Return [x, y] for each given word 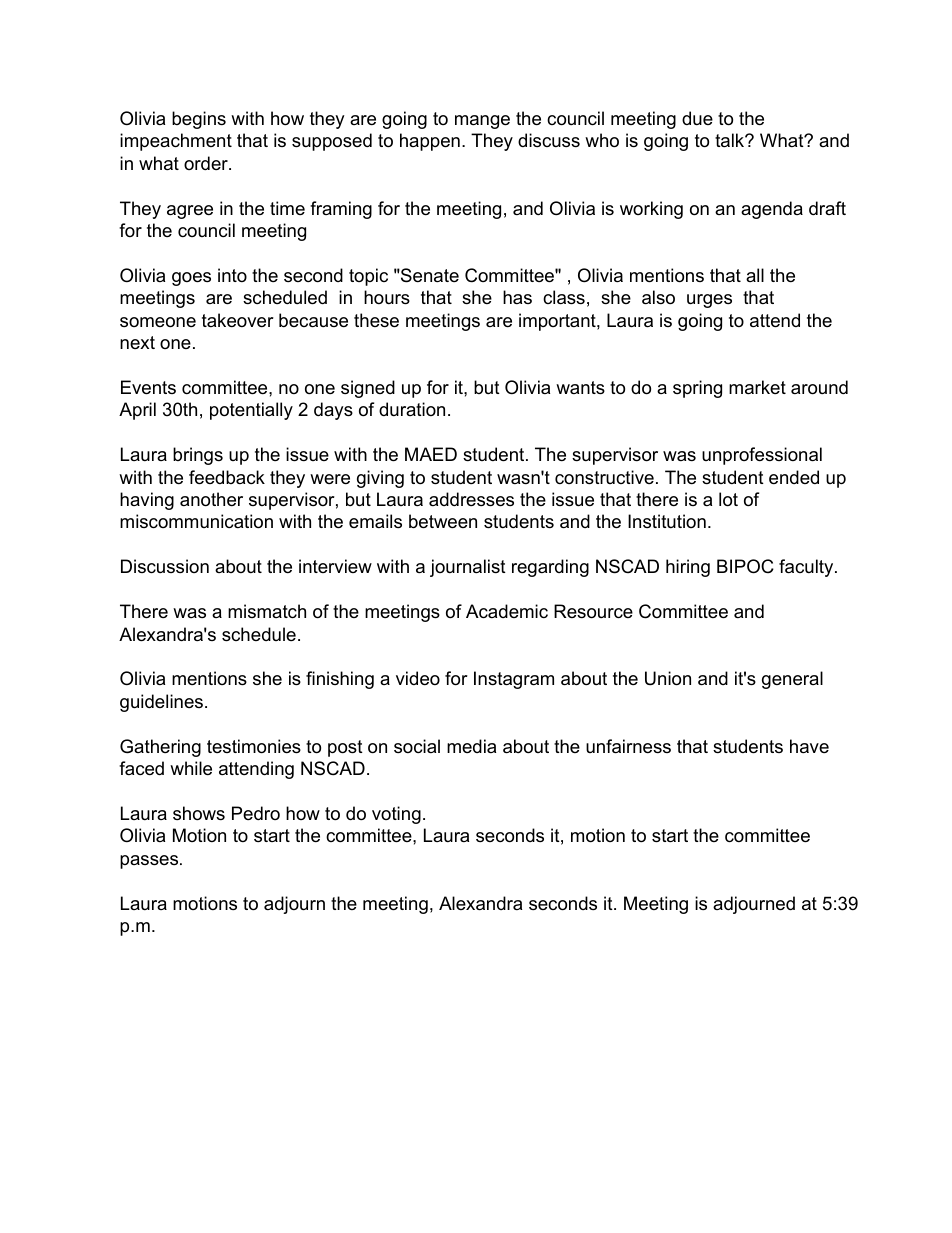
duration [412, 409]
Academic [507, 611]
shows [199, 813]
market [757, 387]
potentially [251, 411]
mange [482, 122]
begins [199, 120]
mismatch [267, 611]
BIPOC [745, 566]
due [697, 118]
